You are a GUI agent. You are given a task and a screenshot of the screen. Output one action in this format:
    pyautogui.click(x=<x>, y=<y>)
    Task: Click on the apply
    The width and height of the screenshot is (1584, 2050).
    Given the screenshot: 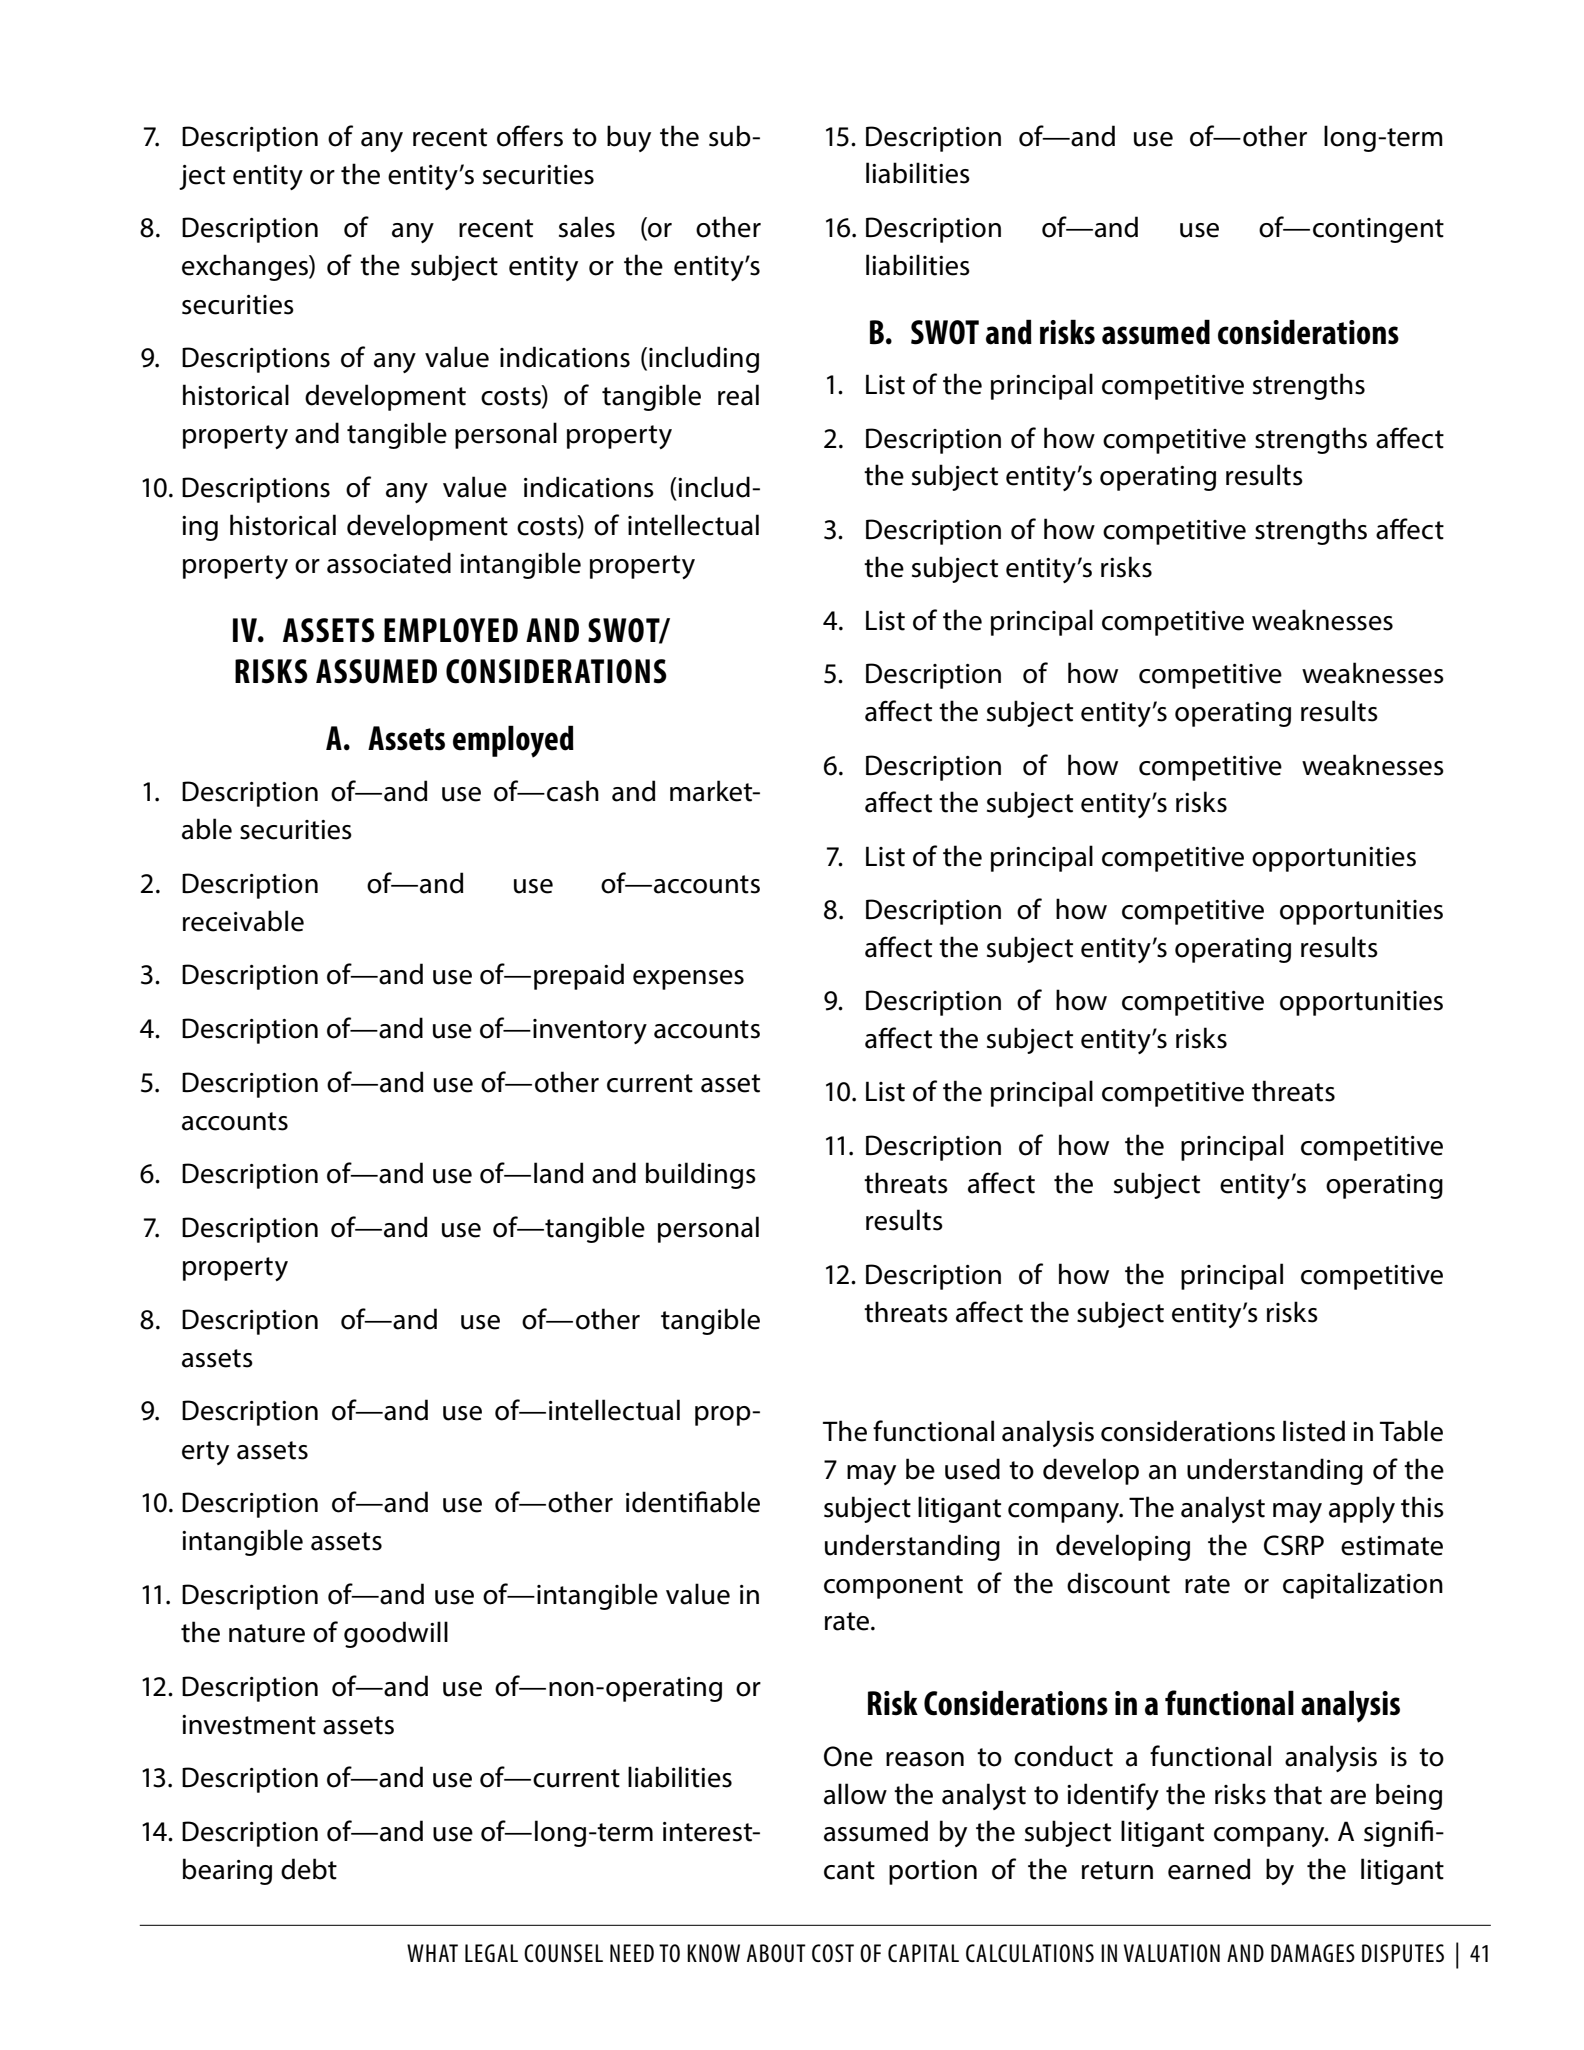 What is the action you would take?
    pyautogui.click(x=1362, y=1509)
